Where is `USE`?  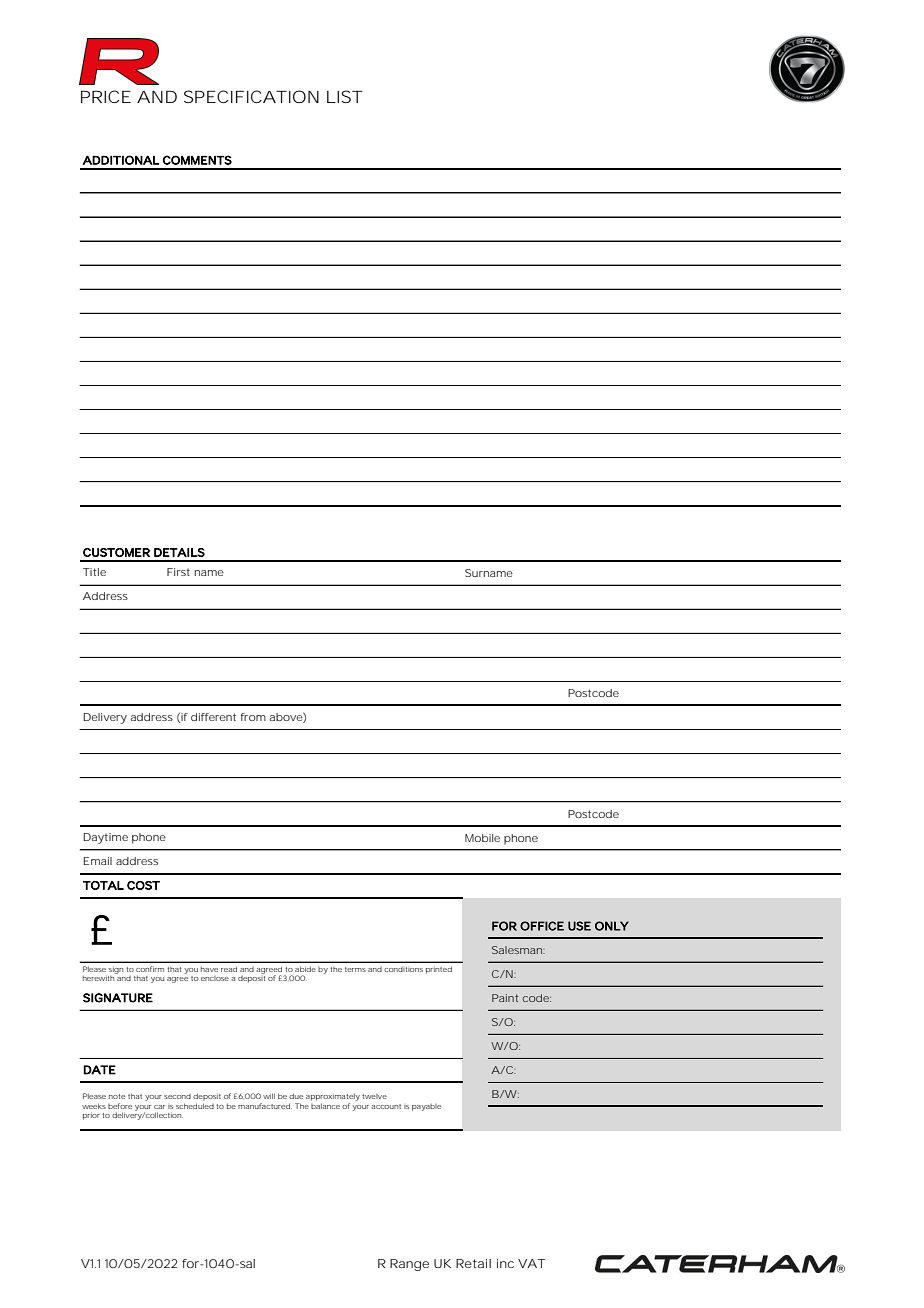
USE is located at coordinates (579, 926).
